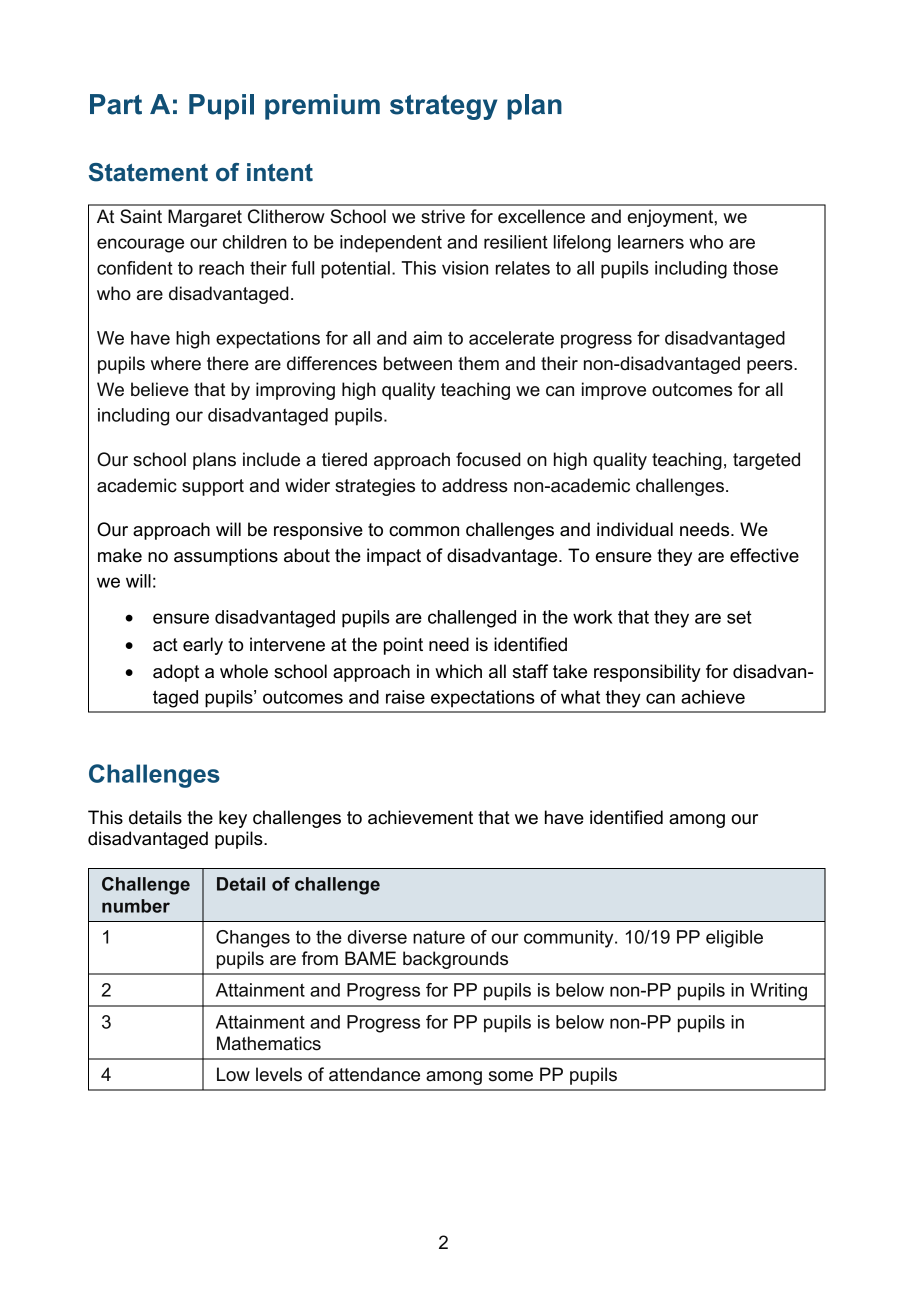  I want to click on where, so click(176, 363).
